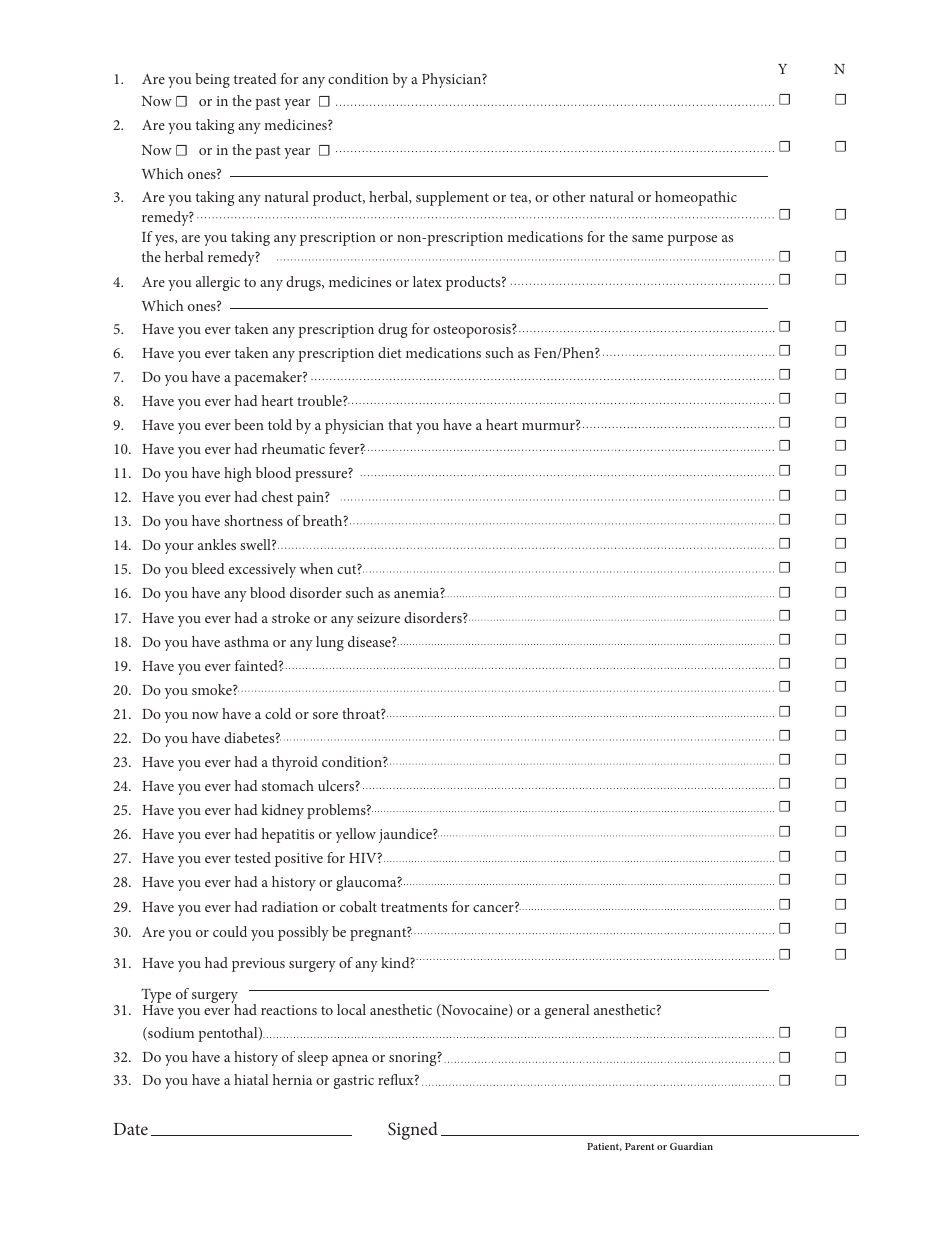 The height and width of the screenshot is (1233, 952). I want to click on seizure, so click(378, 618).
